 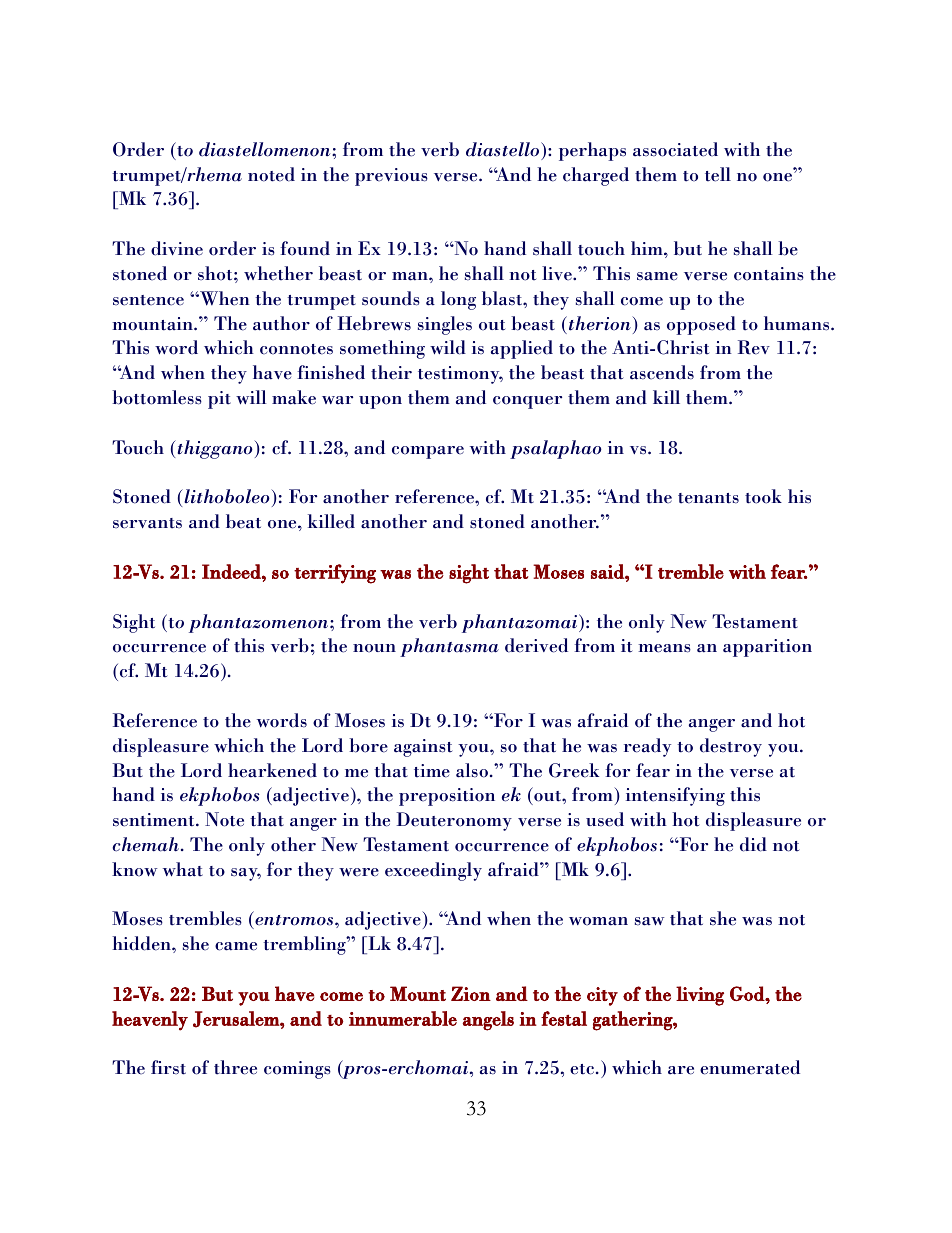 I want to click on divine, so click(x=177, y=248).
